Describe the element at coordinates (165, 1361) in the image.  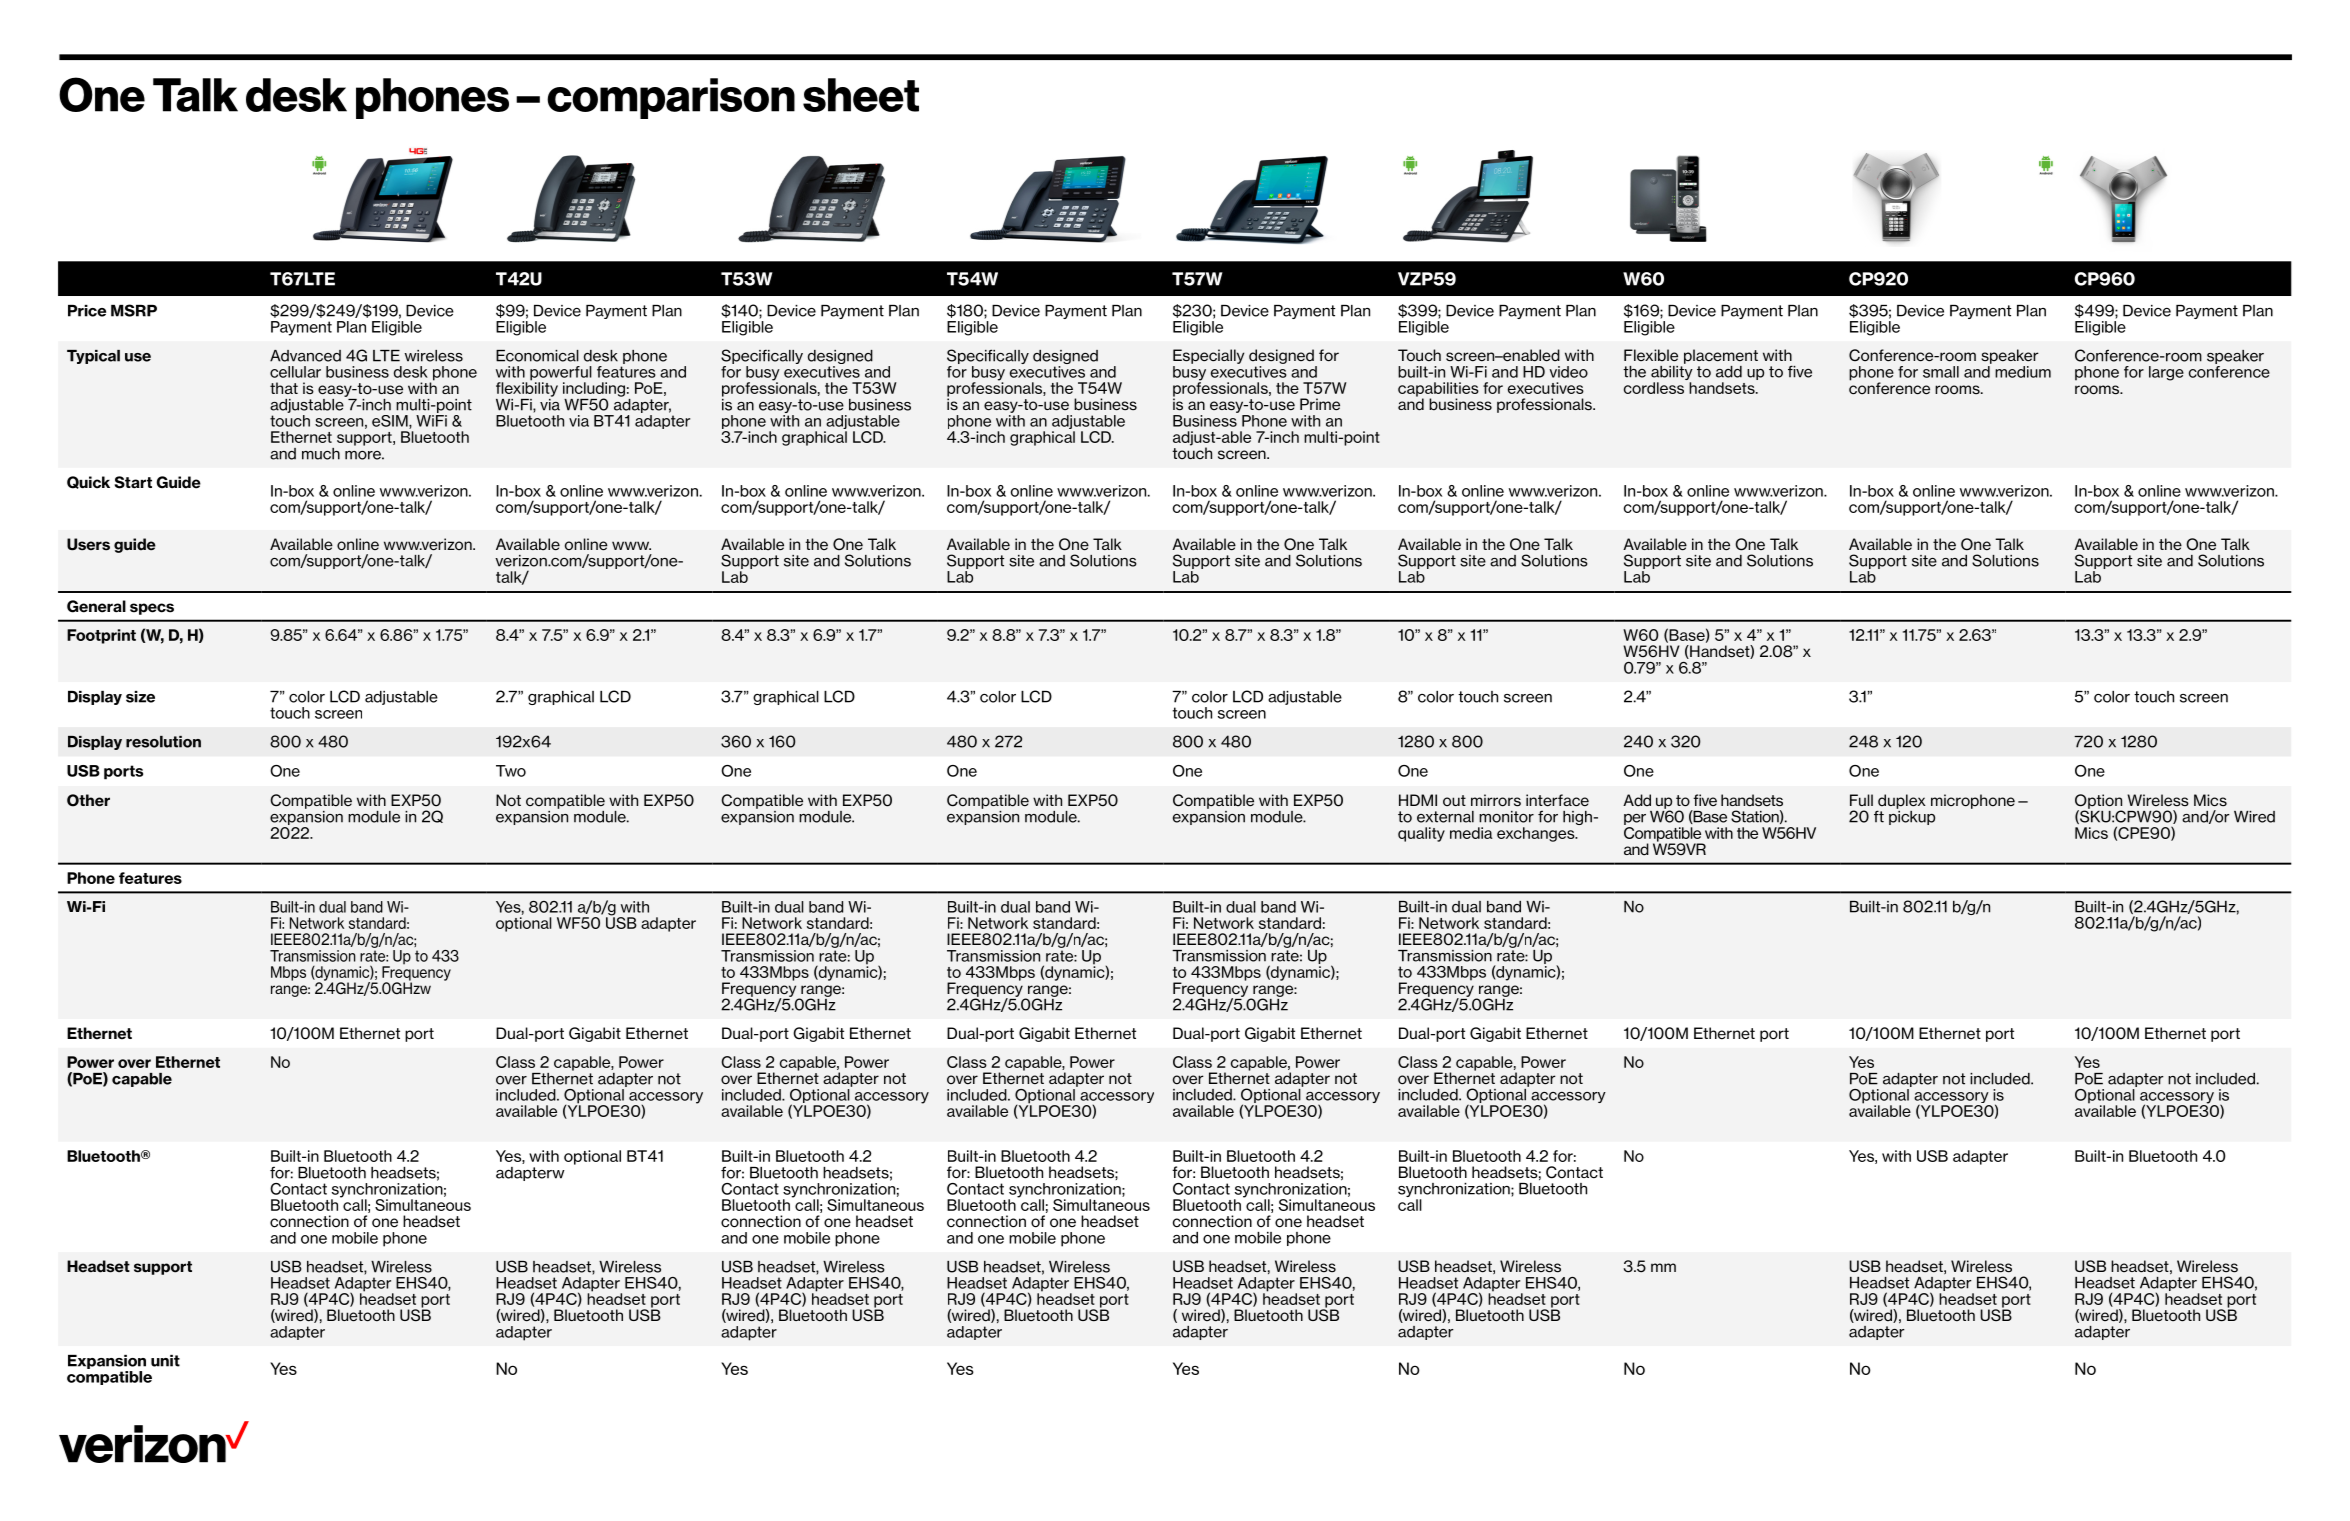
I see `unit` at that location.
